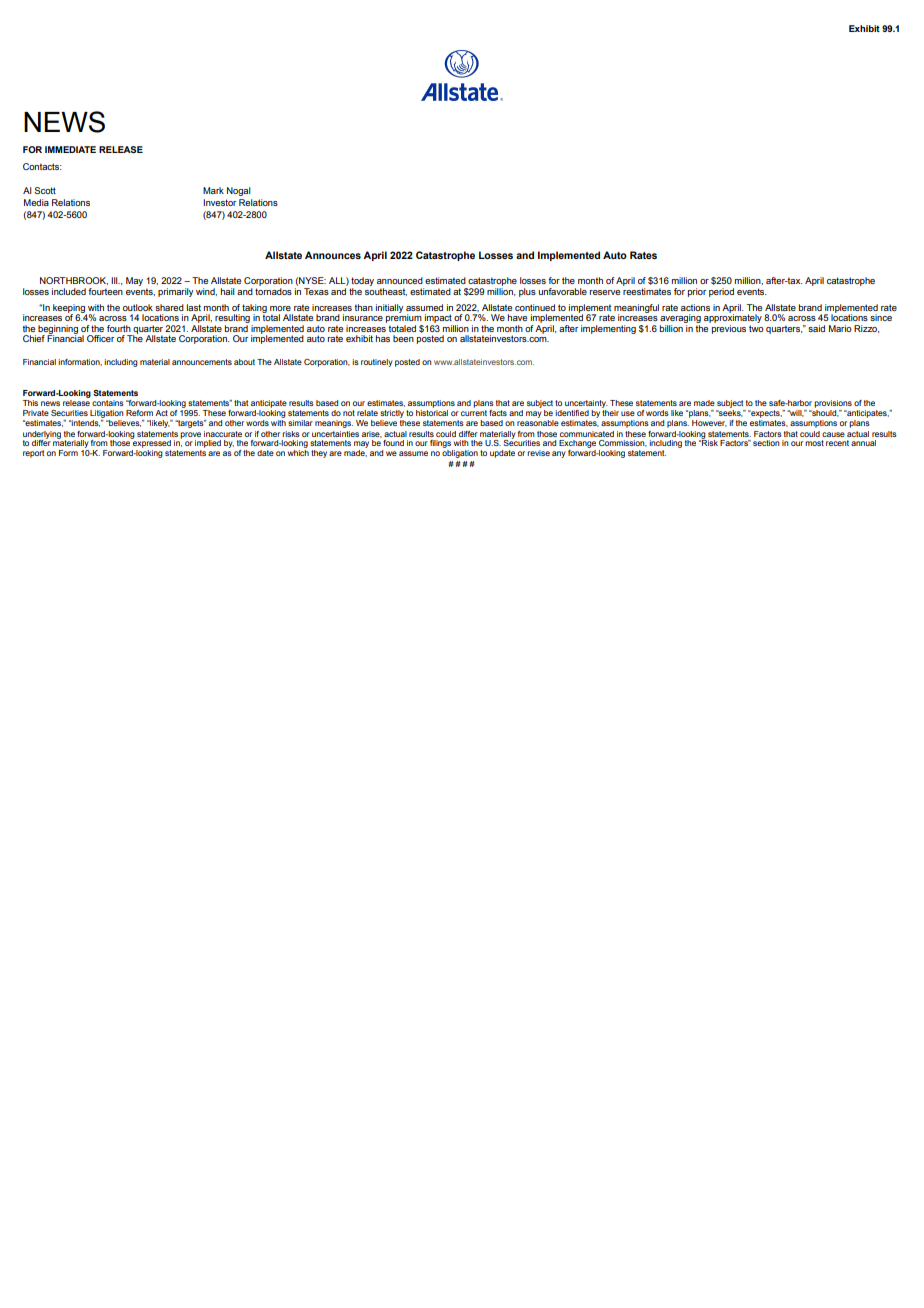  Describe the element at coordinates (460, 454) in the screenshot. I see `obligation` at that location.
